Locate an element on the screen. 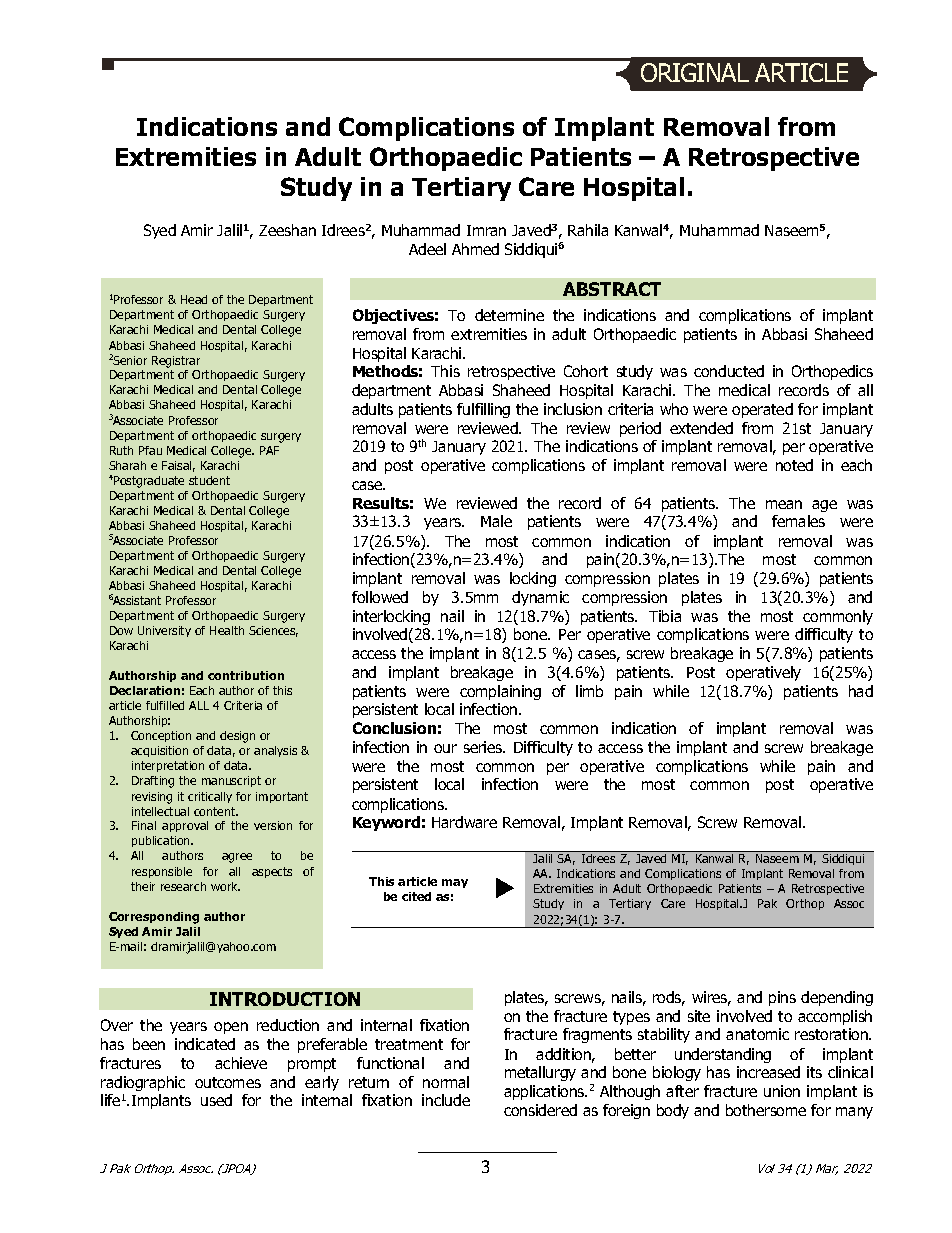  Tibia is located at coordinates (665, 616).
